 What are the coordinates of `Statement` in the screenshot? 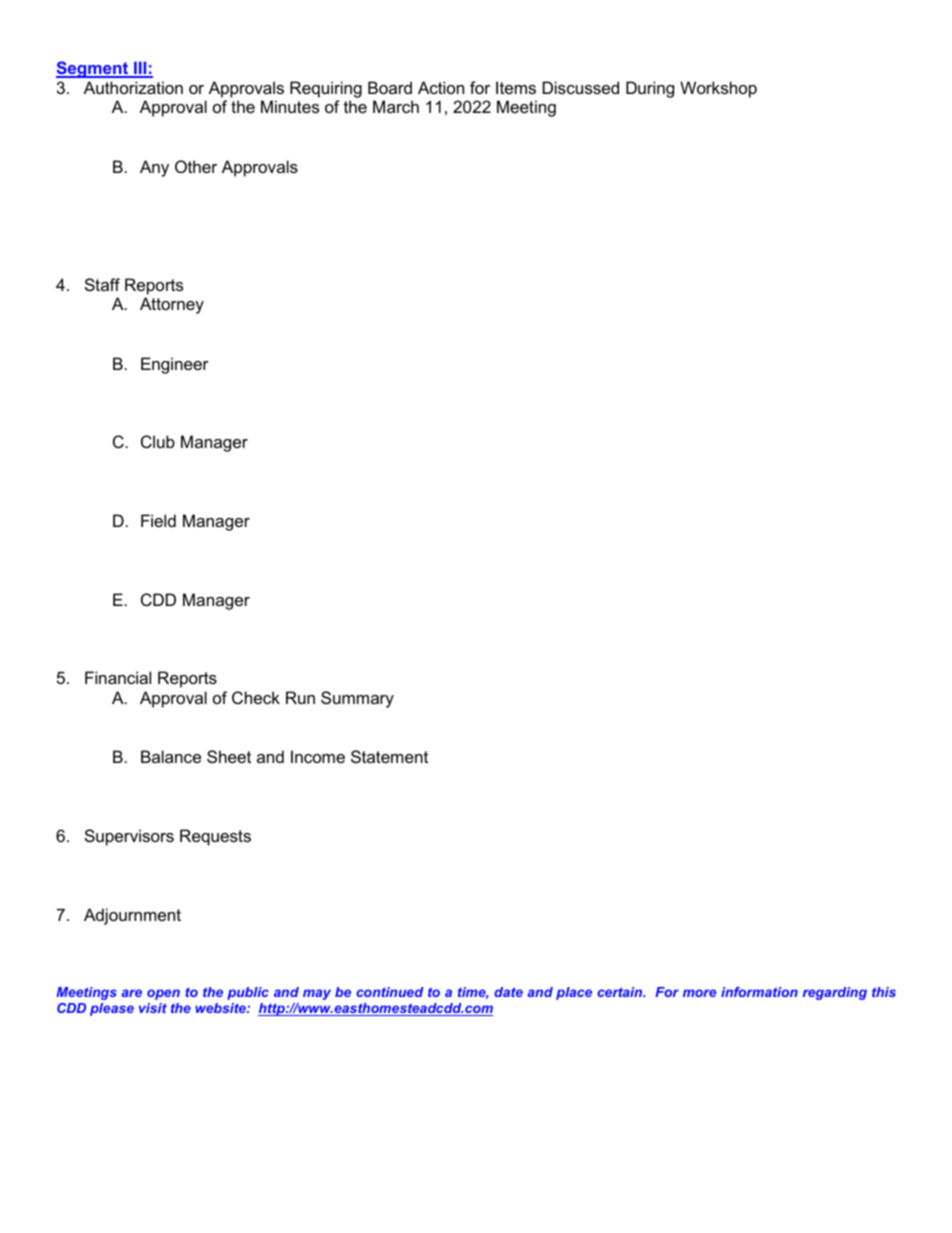 It's located at (389, 756).
